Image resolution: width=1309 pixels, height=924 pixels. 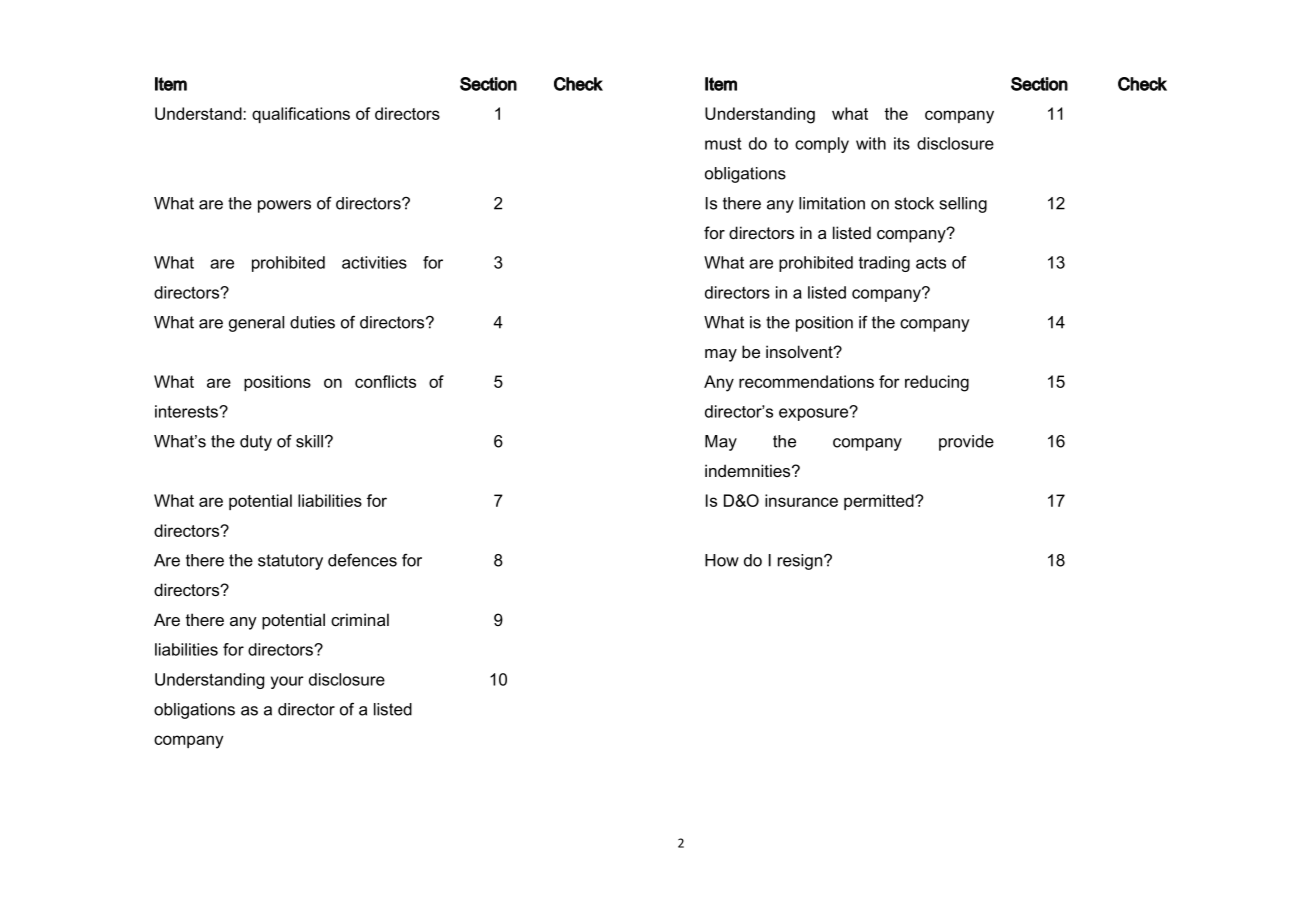 I want to click on criminal, so click(x=360, y=619).
